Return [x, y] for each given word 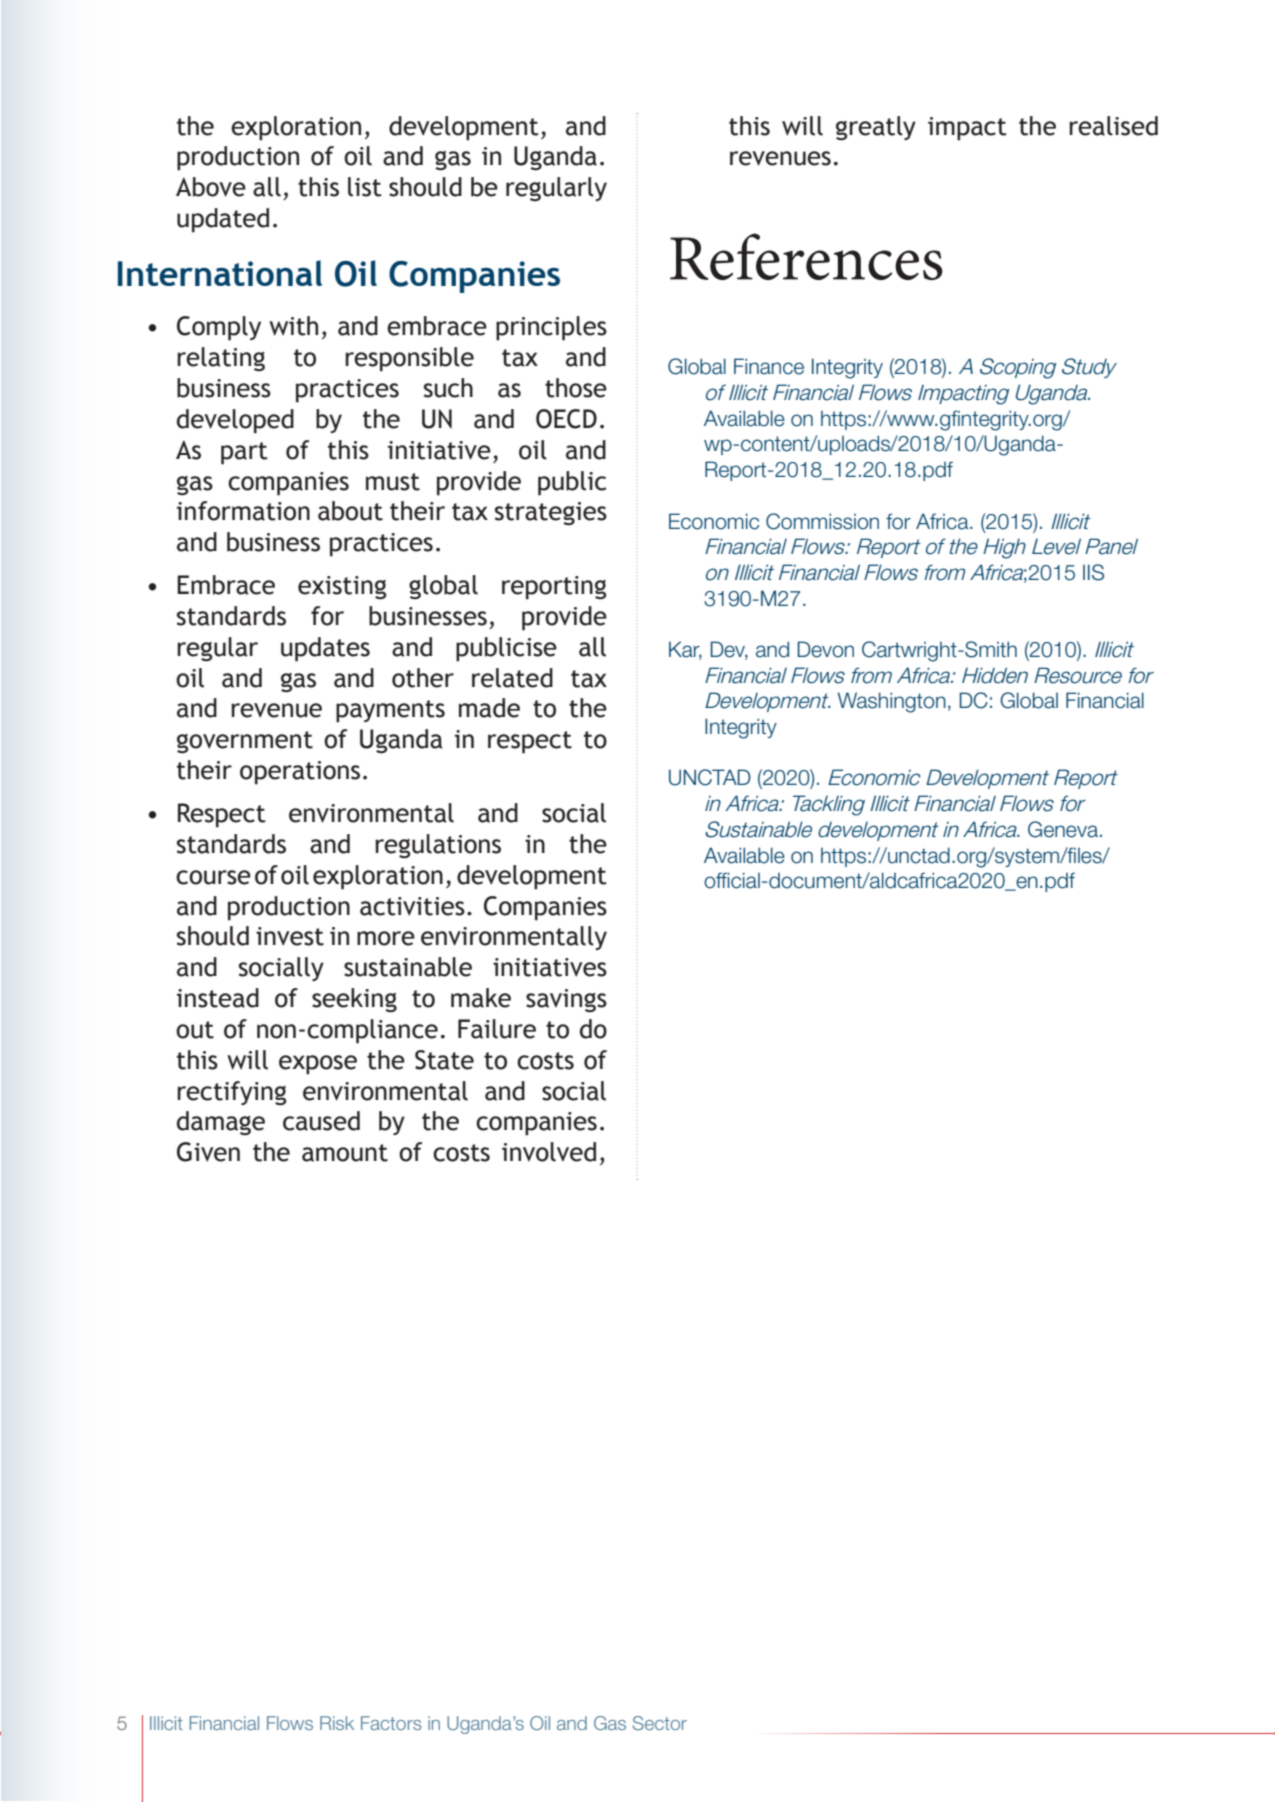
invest [290, 936]
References [806, 256]
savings [566, 1000]
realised [1113, 126]
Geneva [1063, 829]
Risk [337, 1723]
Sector [660, 1723]
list [365, 187]
